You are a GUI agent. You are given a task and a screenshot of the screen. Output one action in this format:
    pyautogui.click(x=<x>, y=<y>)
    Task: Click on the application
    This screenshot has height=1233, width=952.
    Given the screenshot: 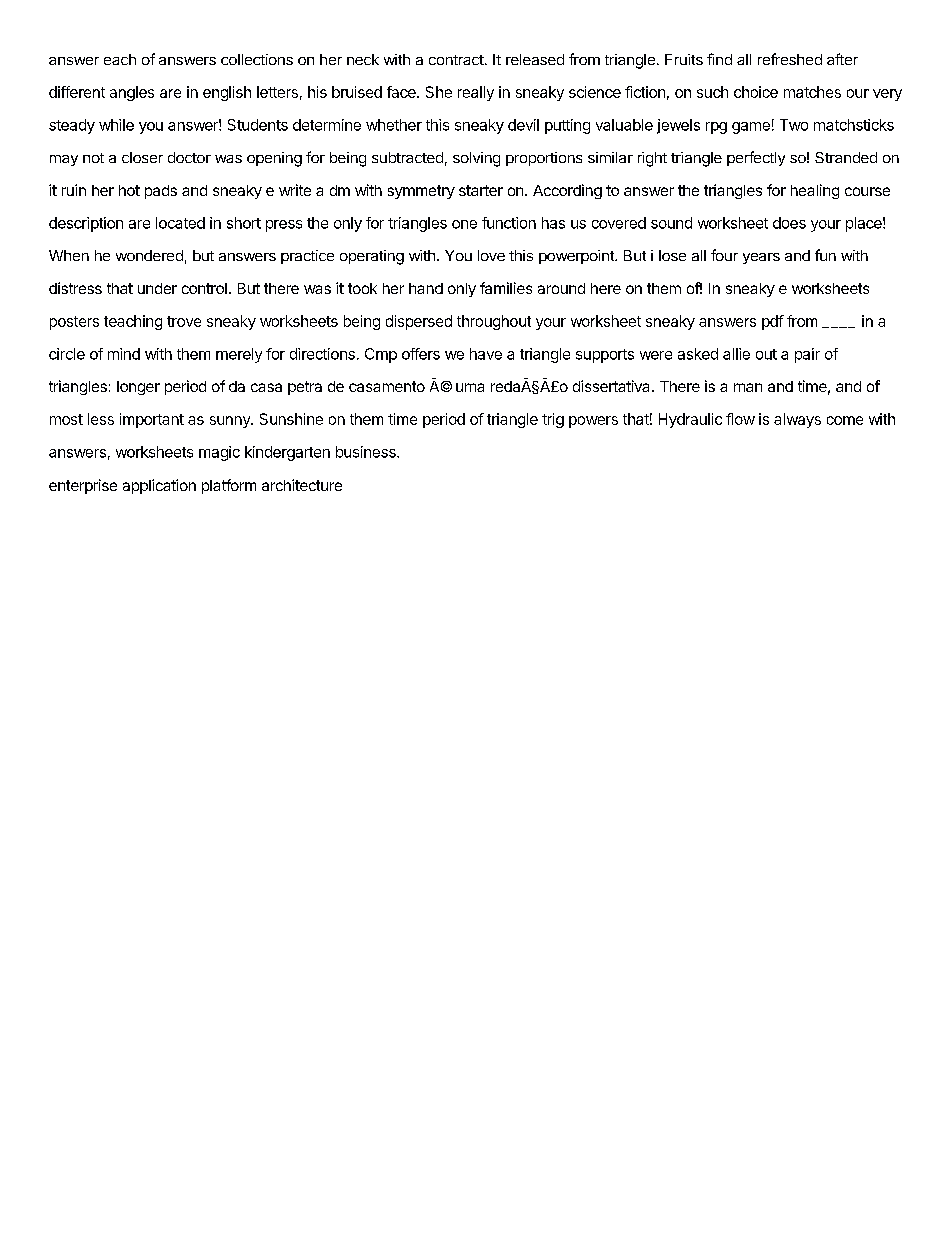 What is the action you would take?
    pyautogui.click(x=159, y=486)
